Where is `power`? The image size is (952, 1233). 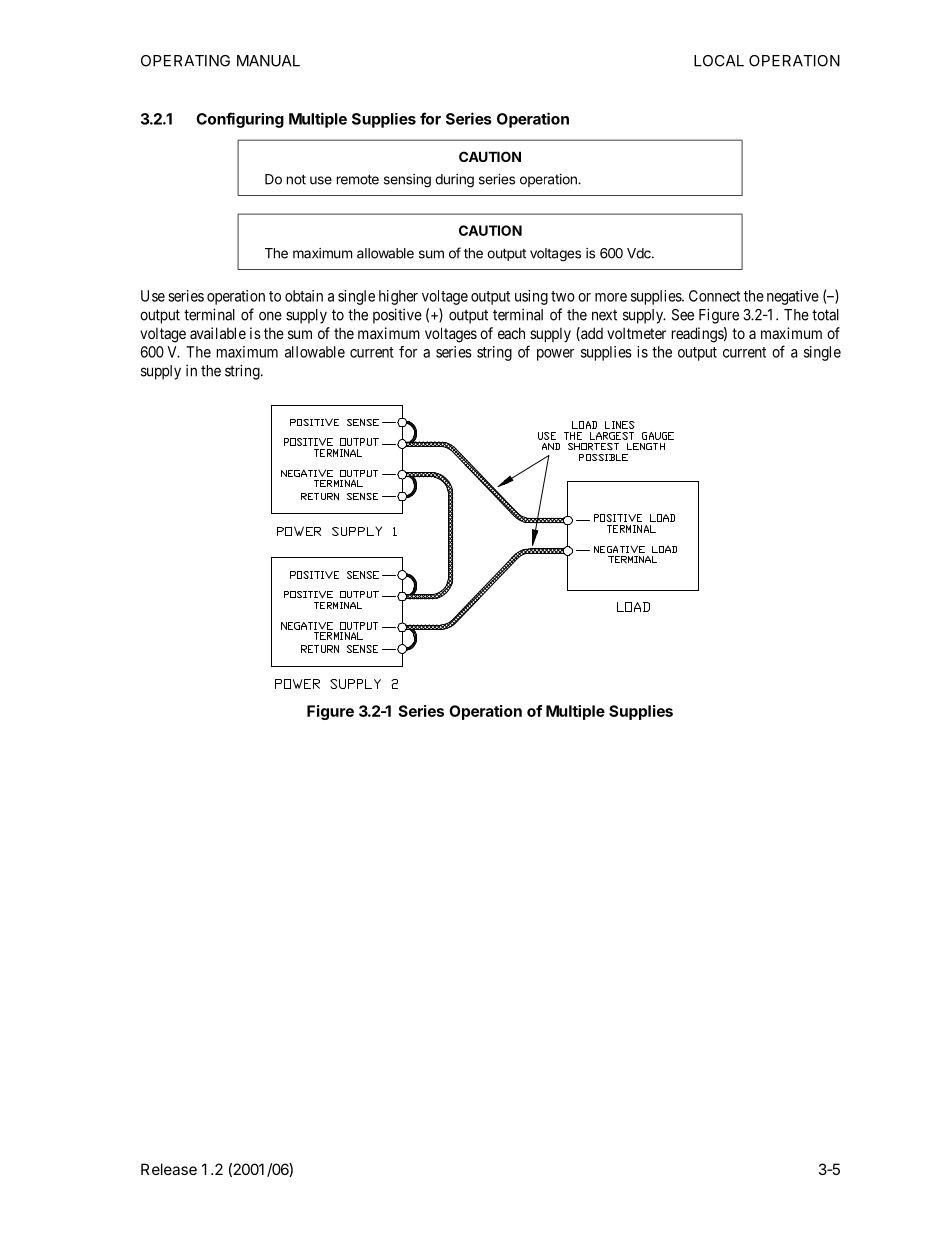 power is located at coordinates (555, 355).
